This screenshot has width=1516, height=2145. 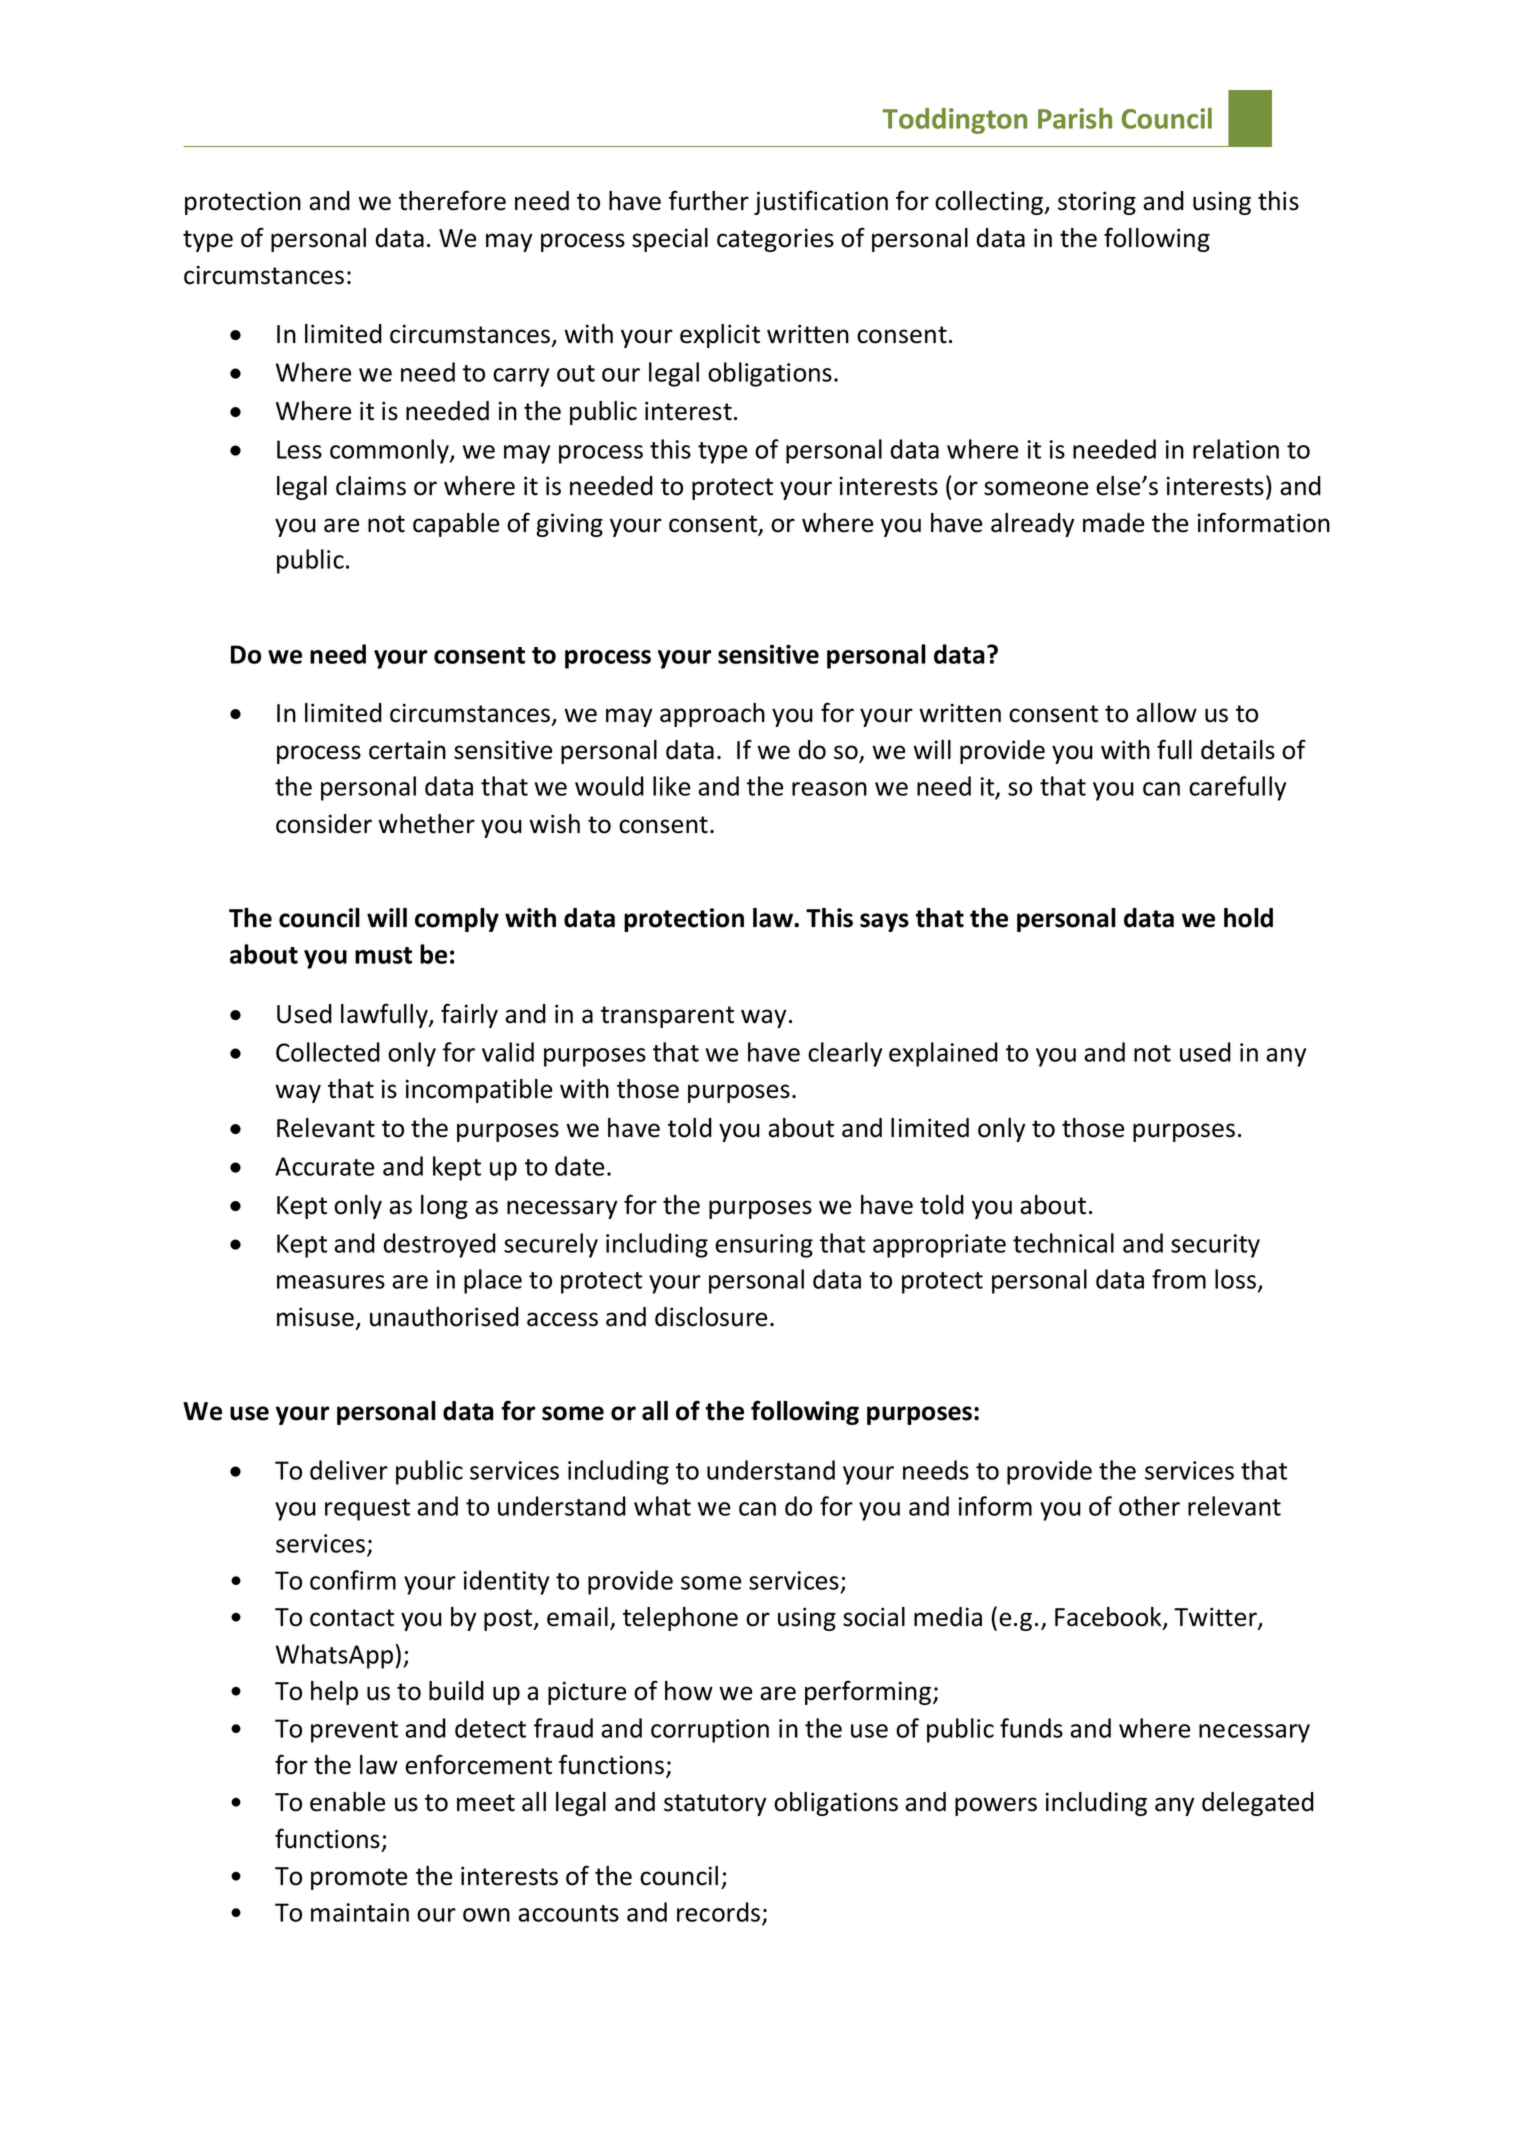 What do you see at coordinates (426, 824) in the screenshot?
I see `whether` at bounding box center [426, 824].
